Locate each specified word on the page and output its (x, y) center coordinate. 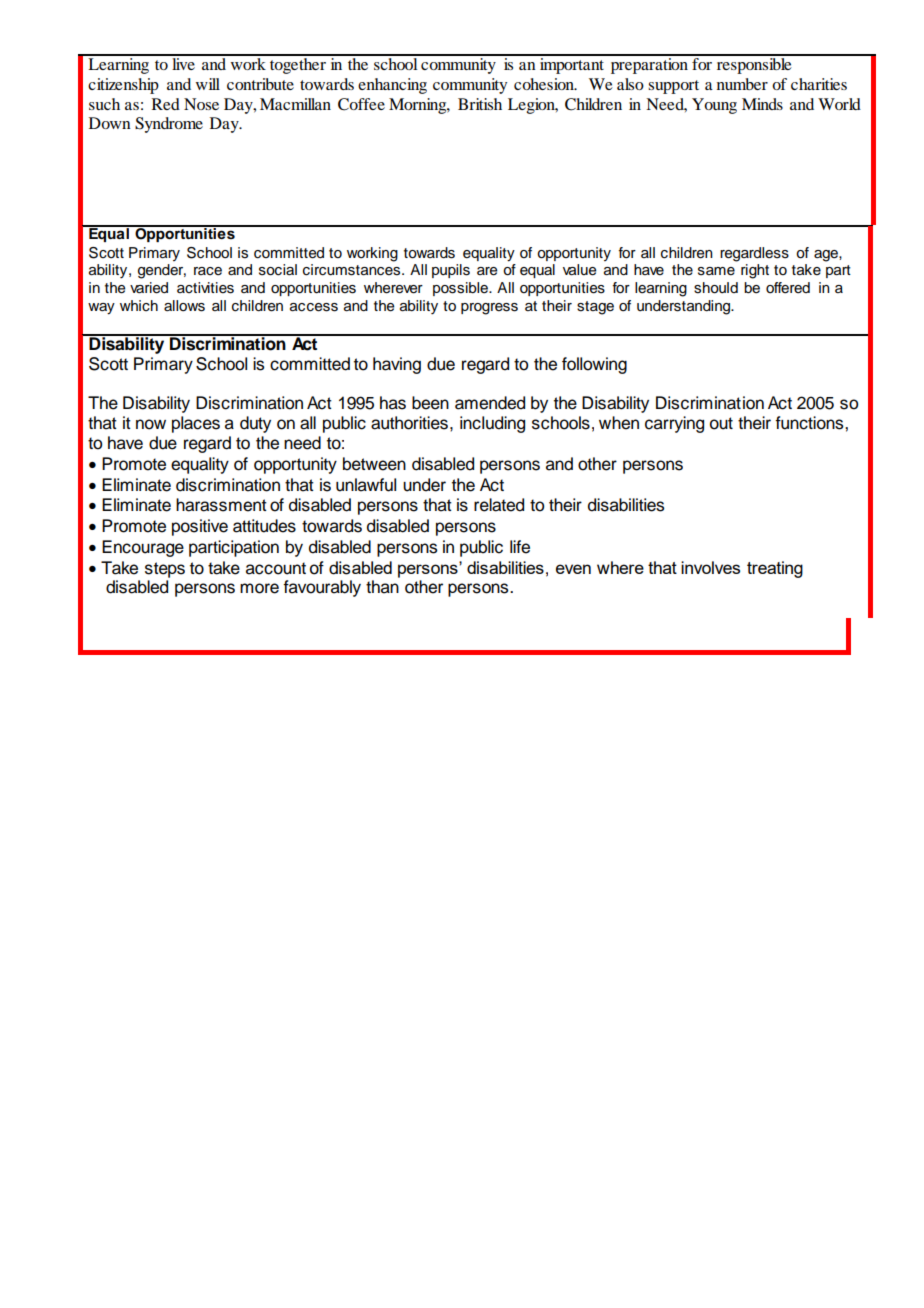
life (520, 547)
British (480, 104)
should (716, 288)
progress (489, 309)
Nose (201, 104)
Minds (762, 104)
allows (184, 306)
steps (165, 570)
